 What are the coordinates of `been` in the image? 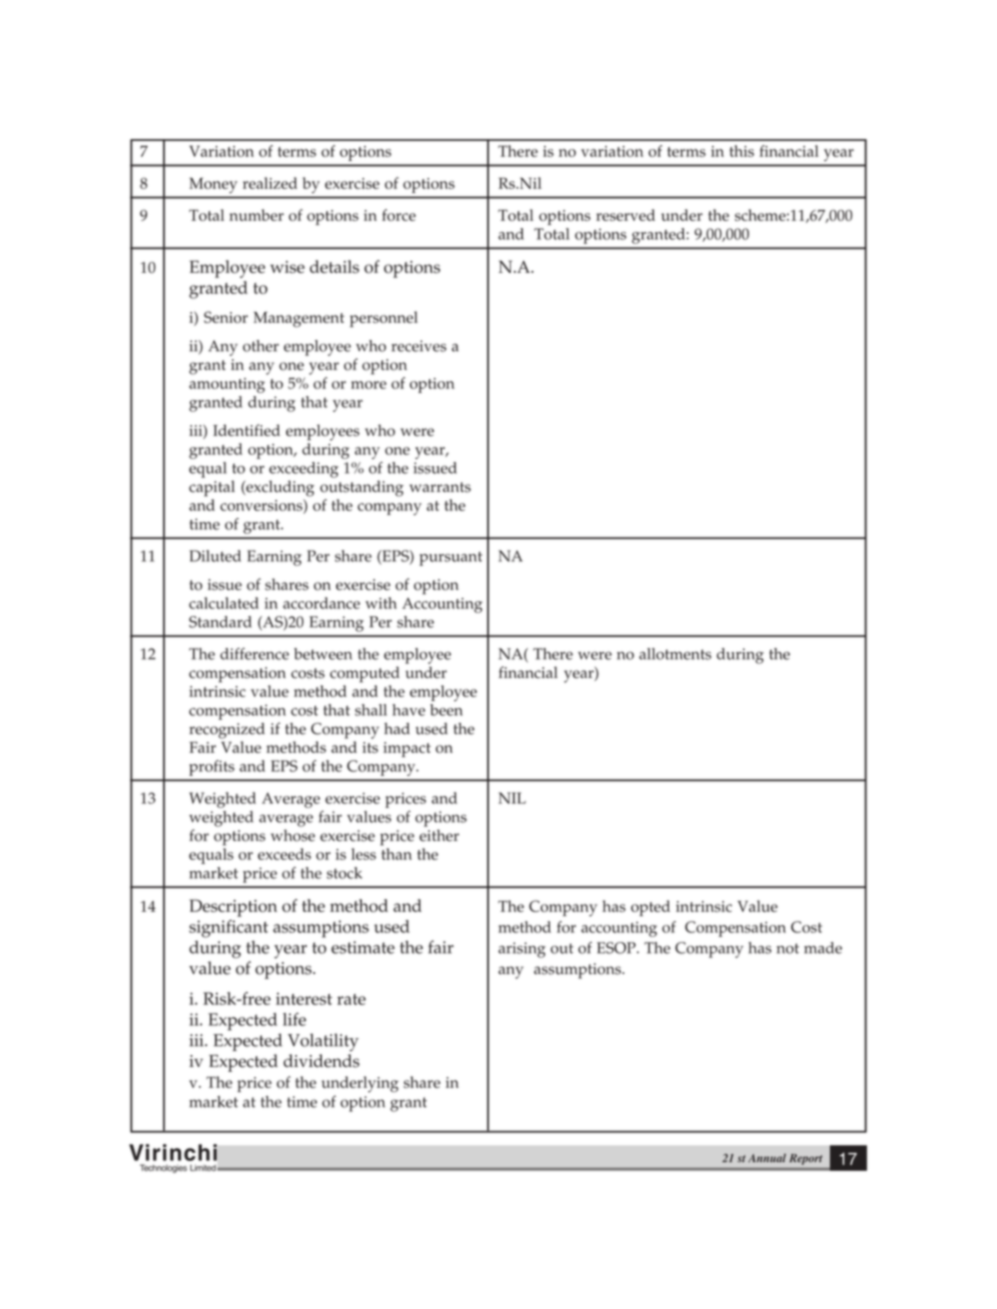 It's located at (446, 710).
